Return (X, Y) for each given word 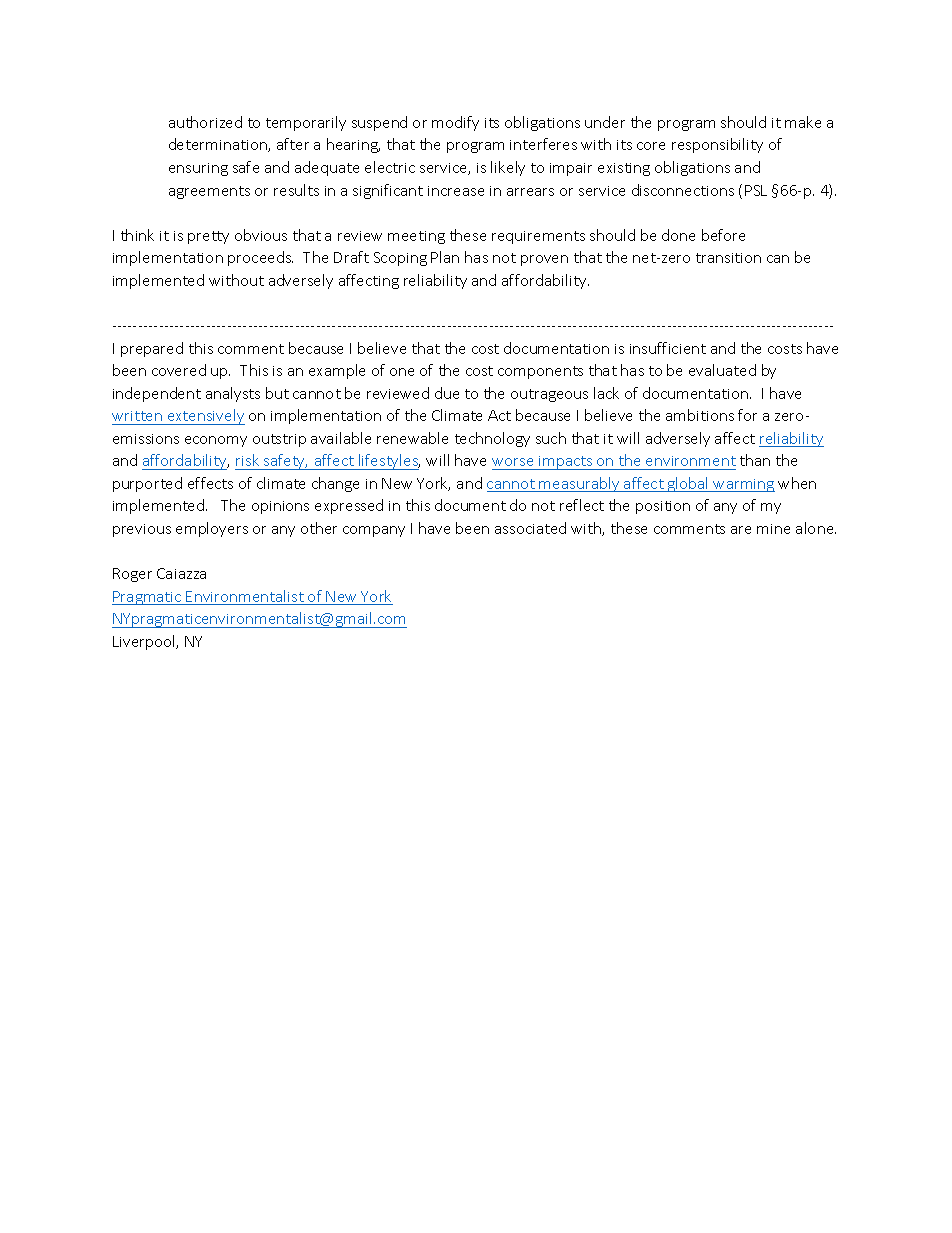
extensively (205, 417)
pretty (208, 237)
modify (455, 123)
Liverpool (145, 642)
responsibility (717, 145)
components (540, 372)
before (723, 235)
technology (492, 439)
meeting (416, 237)
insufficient (668, 348)
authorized (205, 122)
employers (212, 529)
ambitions (700, 415)
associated (530, 528)
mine (773, 529)
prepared (152, 349)
